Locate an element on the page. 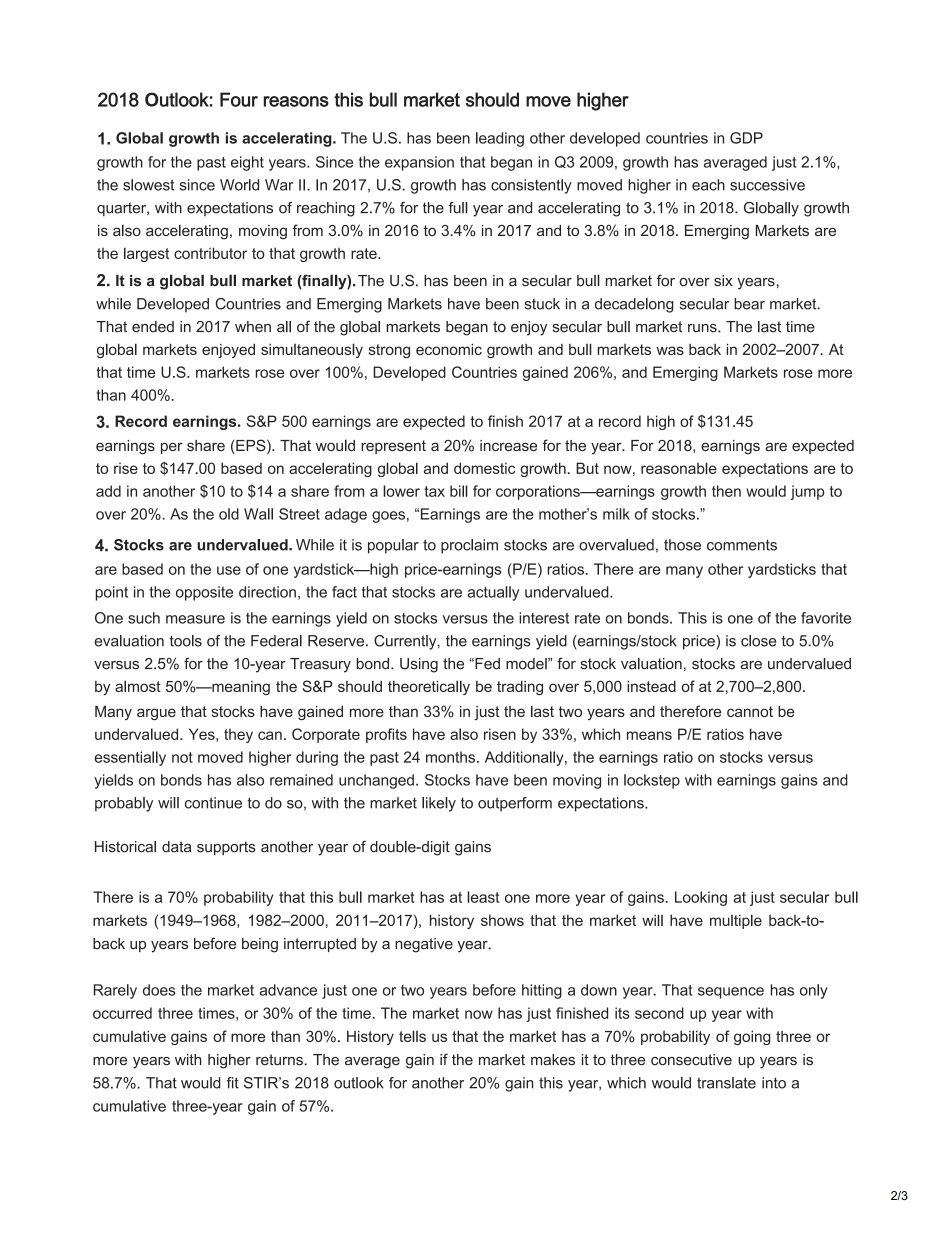  leading is located at coordinates (500, 139).
